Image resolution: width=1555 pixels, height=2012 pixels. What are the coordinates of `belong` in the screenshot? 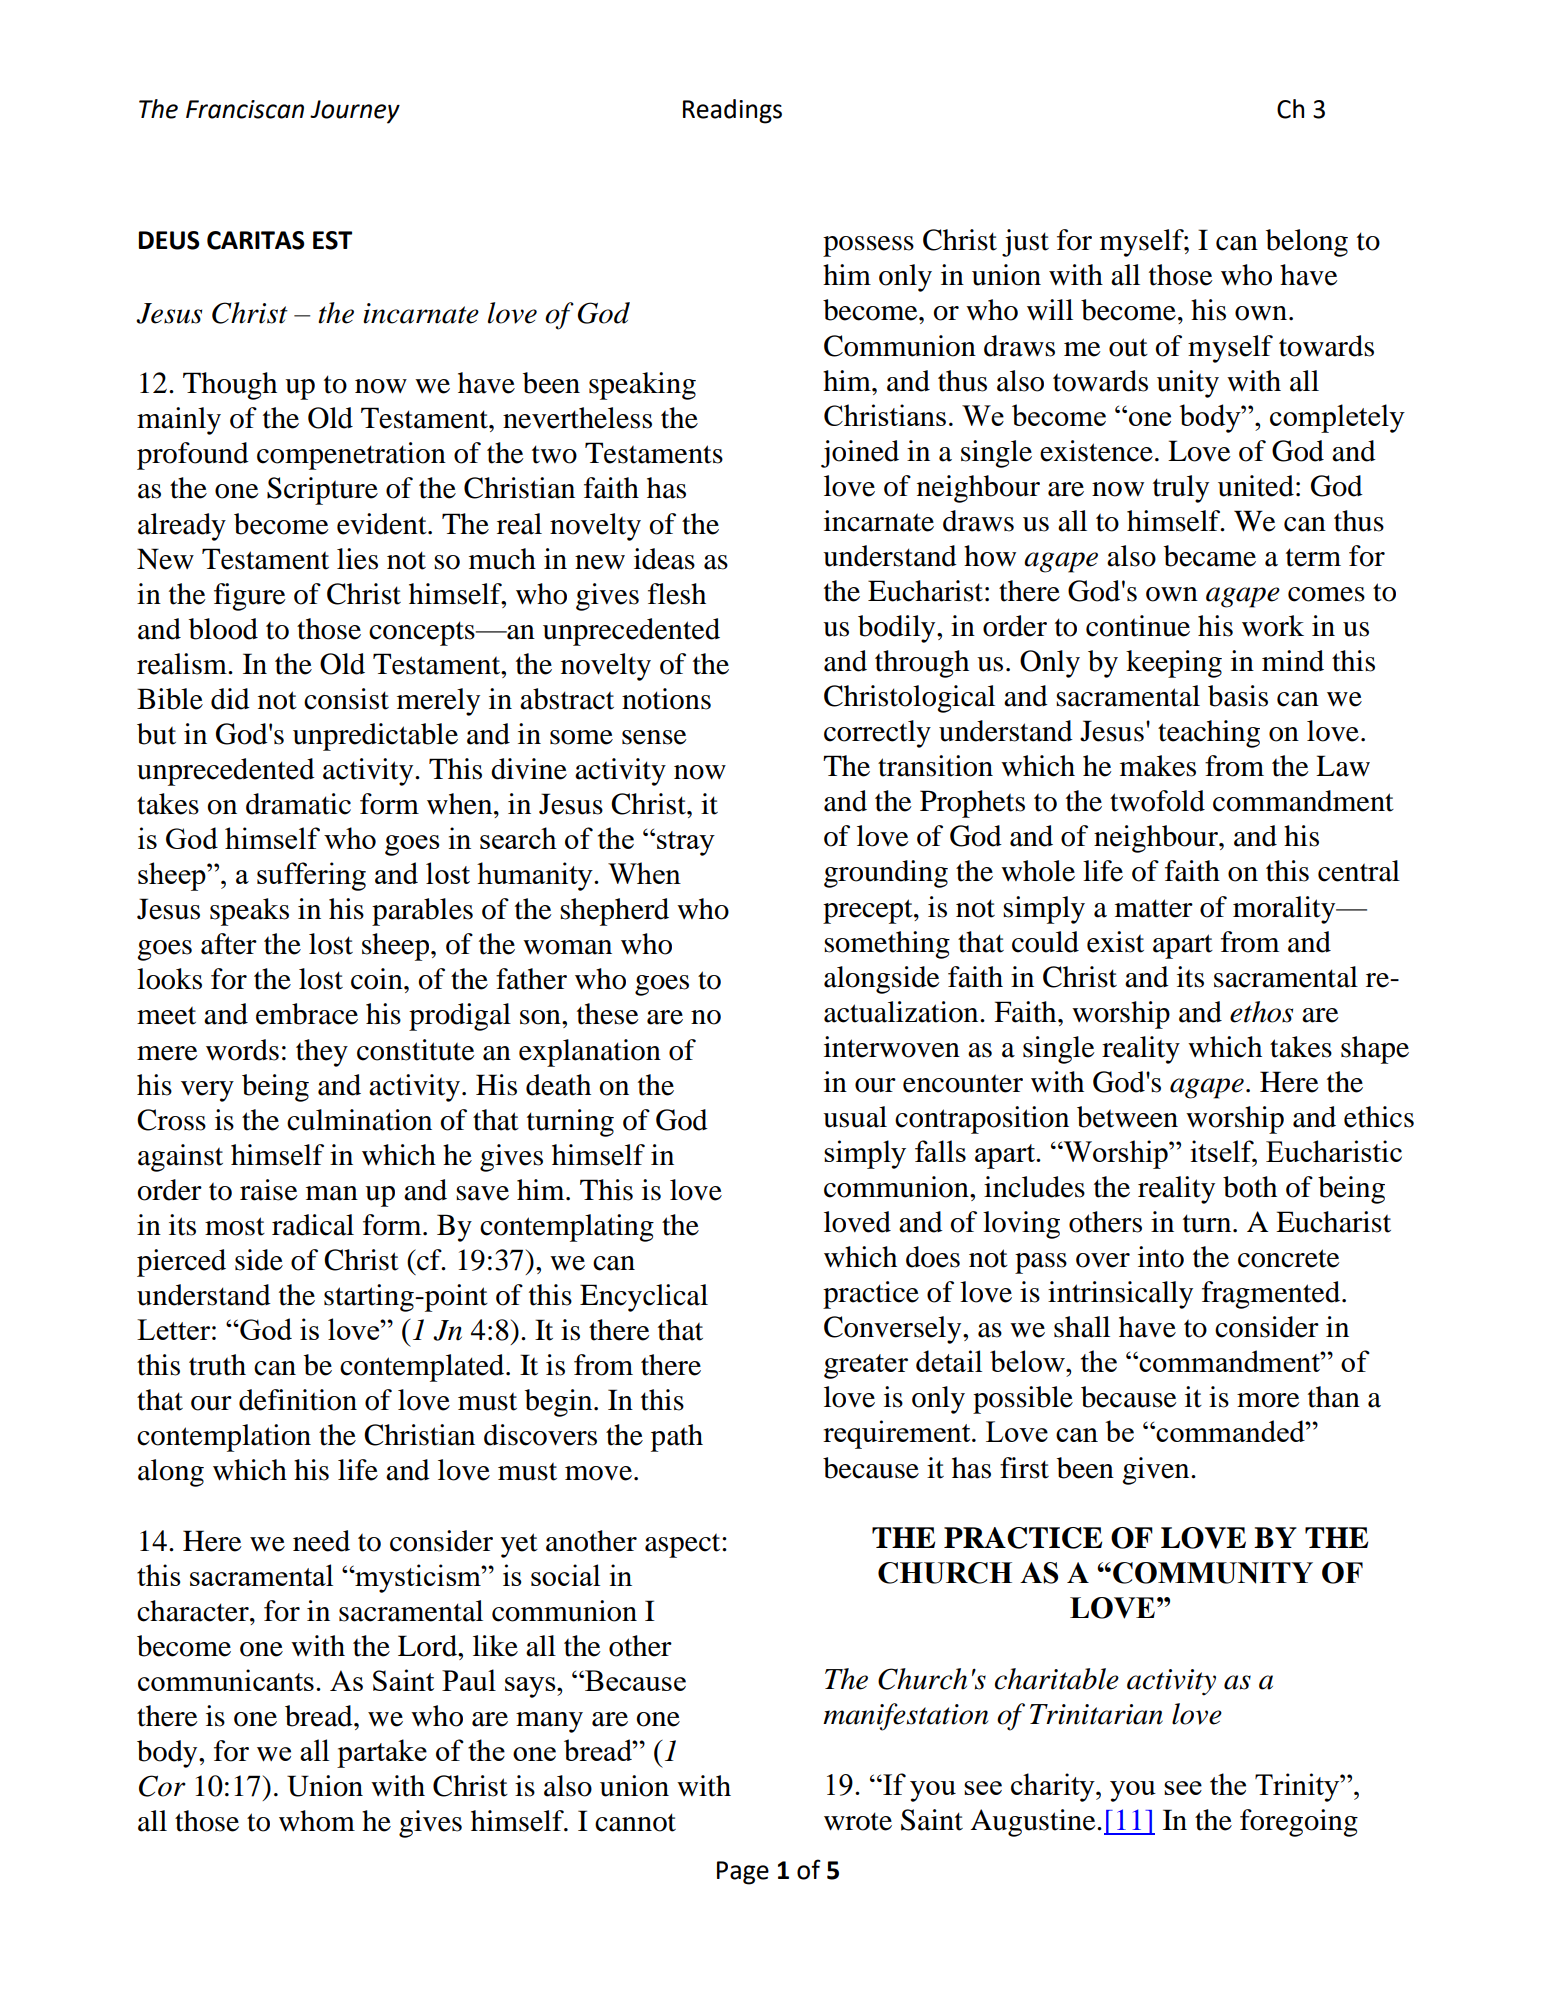 It's located at (1307, 243).
